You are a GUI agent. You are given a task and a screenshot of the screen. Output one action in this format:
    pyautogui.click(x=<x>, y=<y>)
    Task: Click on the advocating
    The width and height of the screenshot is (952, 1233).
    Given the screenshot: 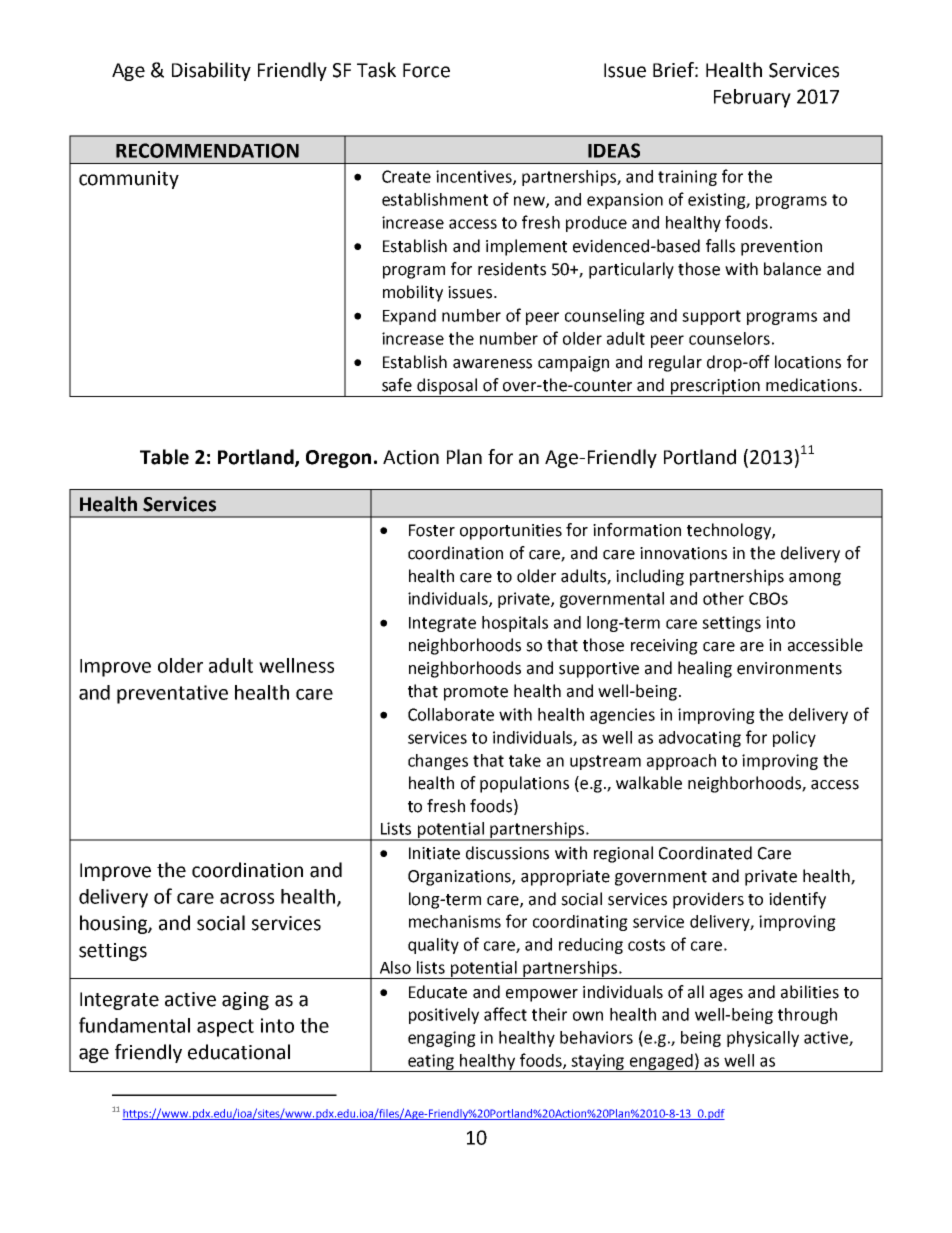 What is the action you would take?
    pyautogui.click(x=700, y=739)
